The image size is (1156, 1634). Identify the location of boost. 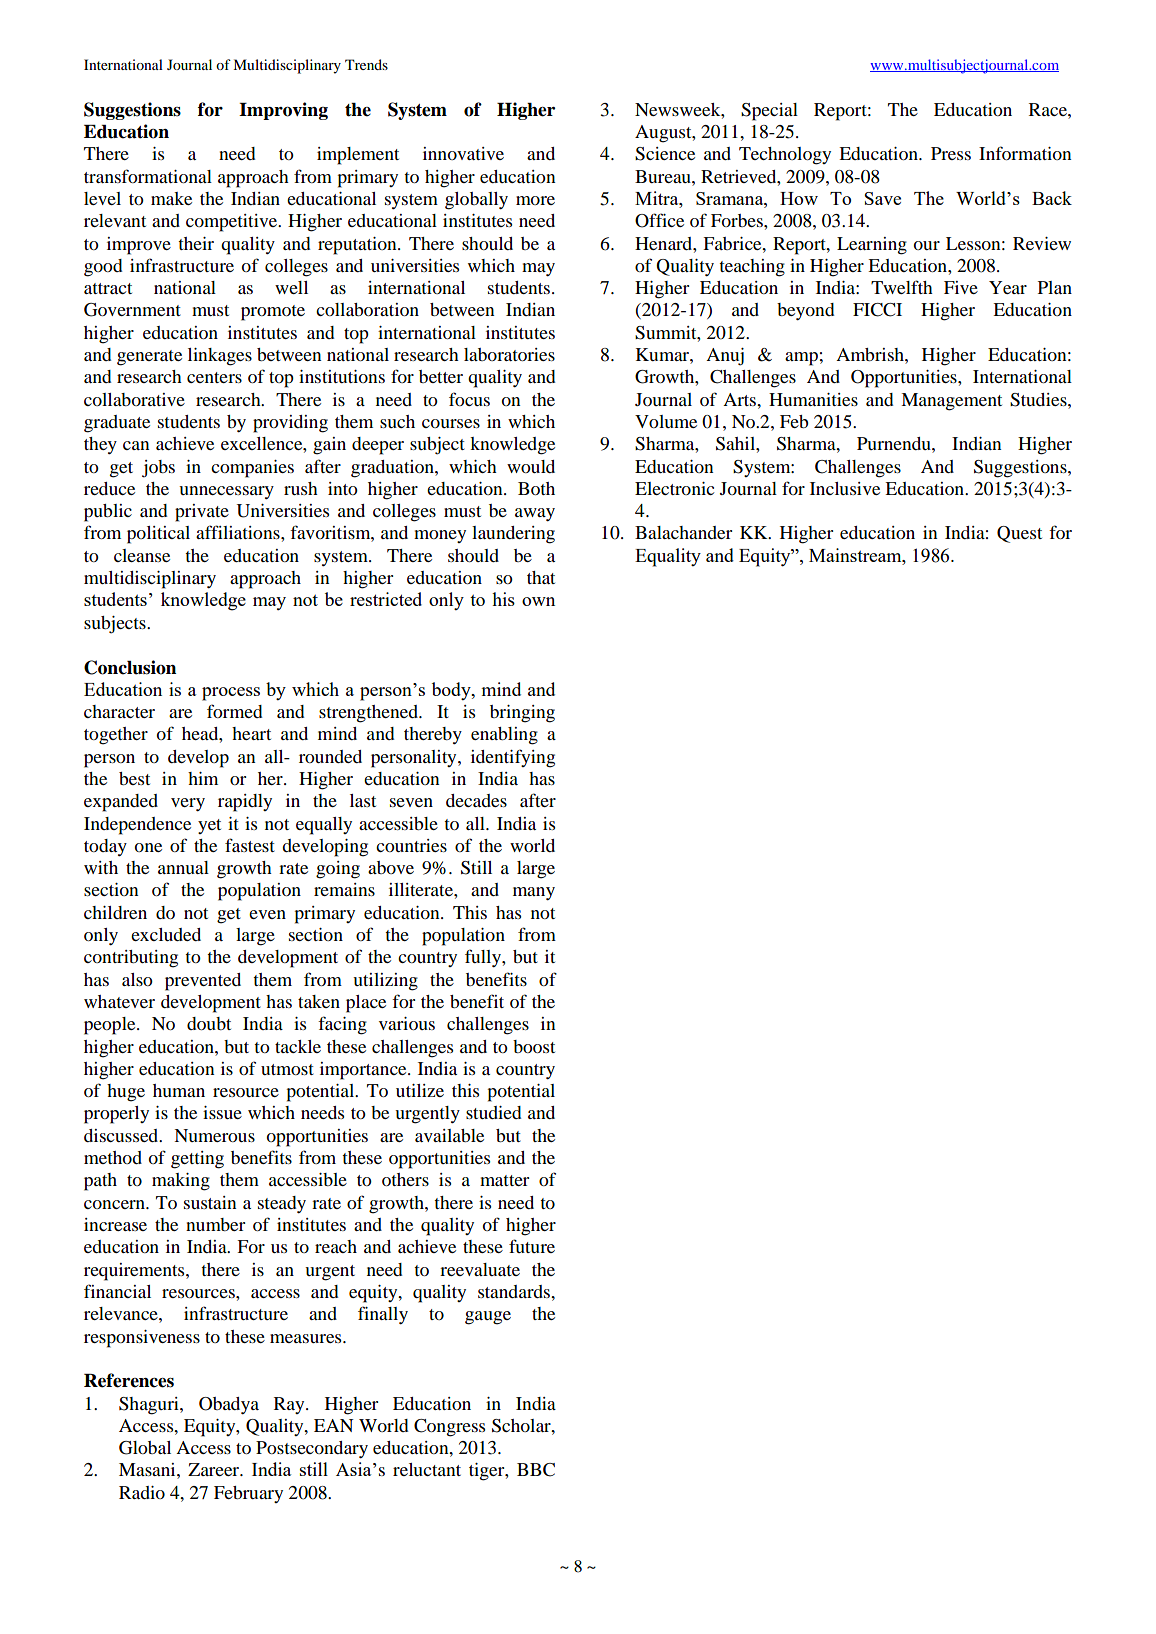
(534, 1046).
